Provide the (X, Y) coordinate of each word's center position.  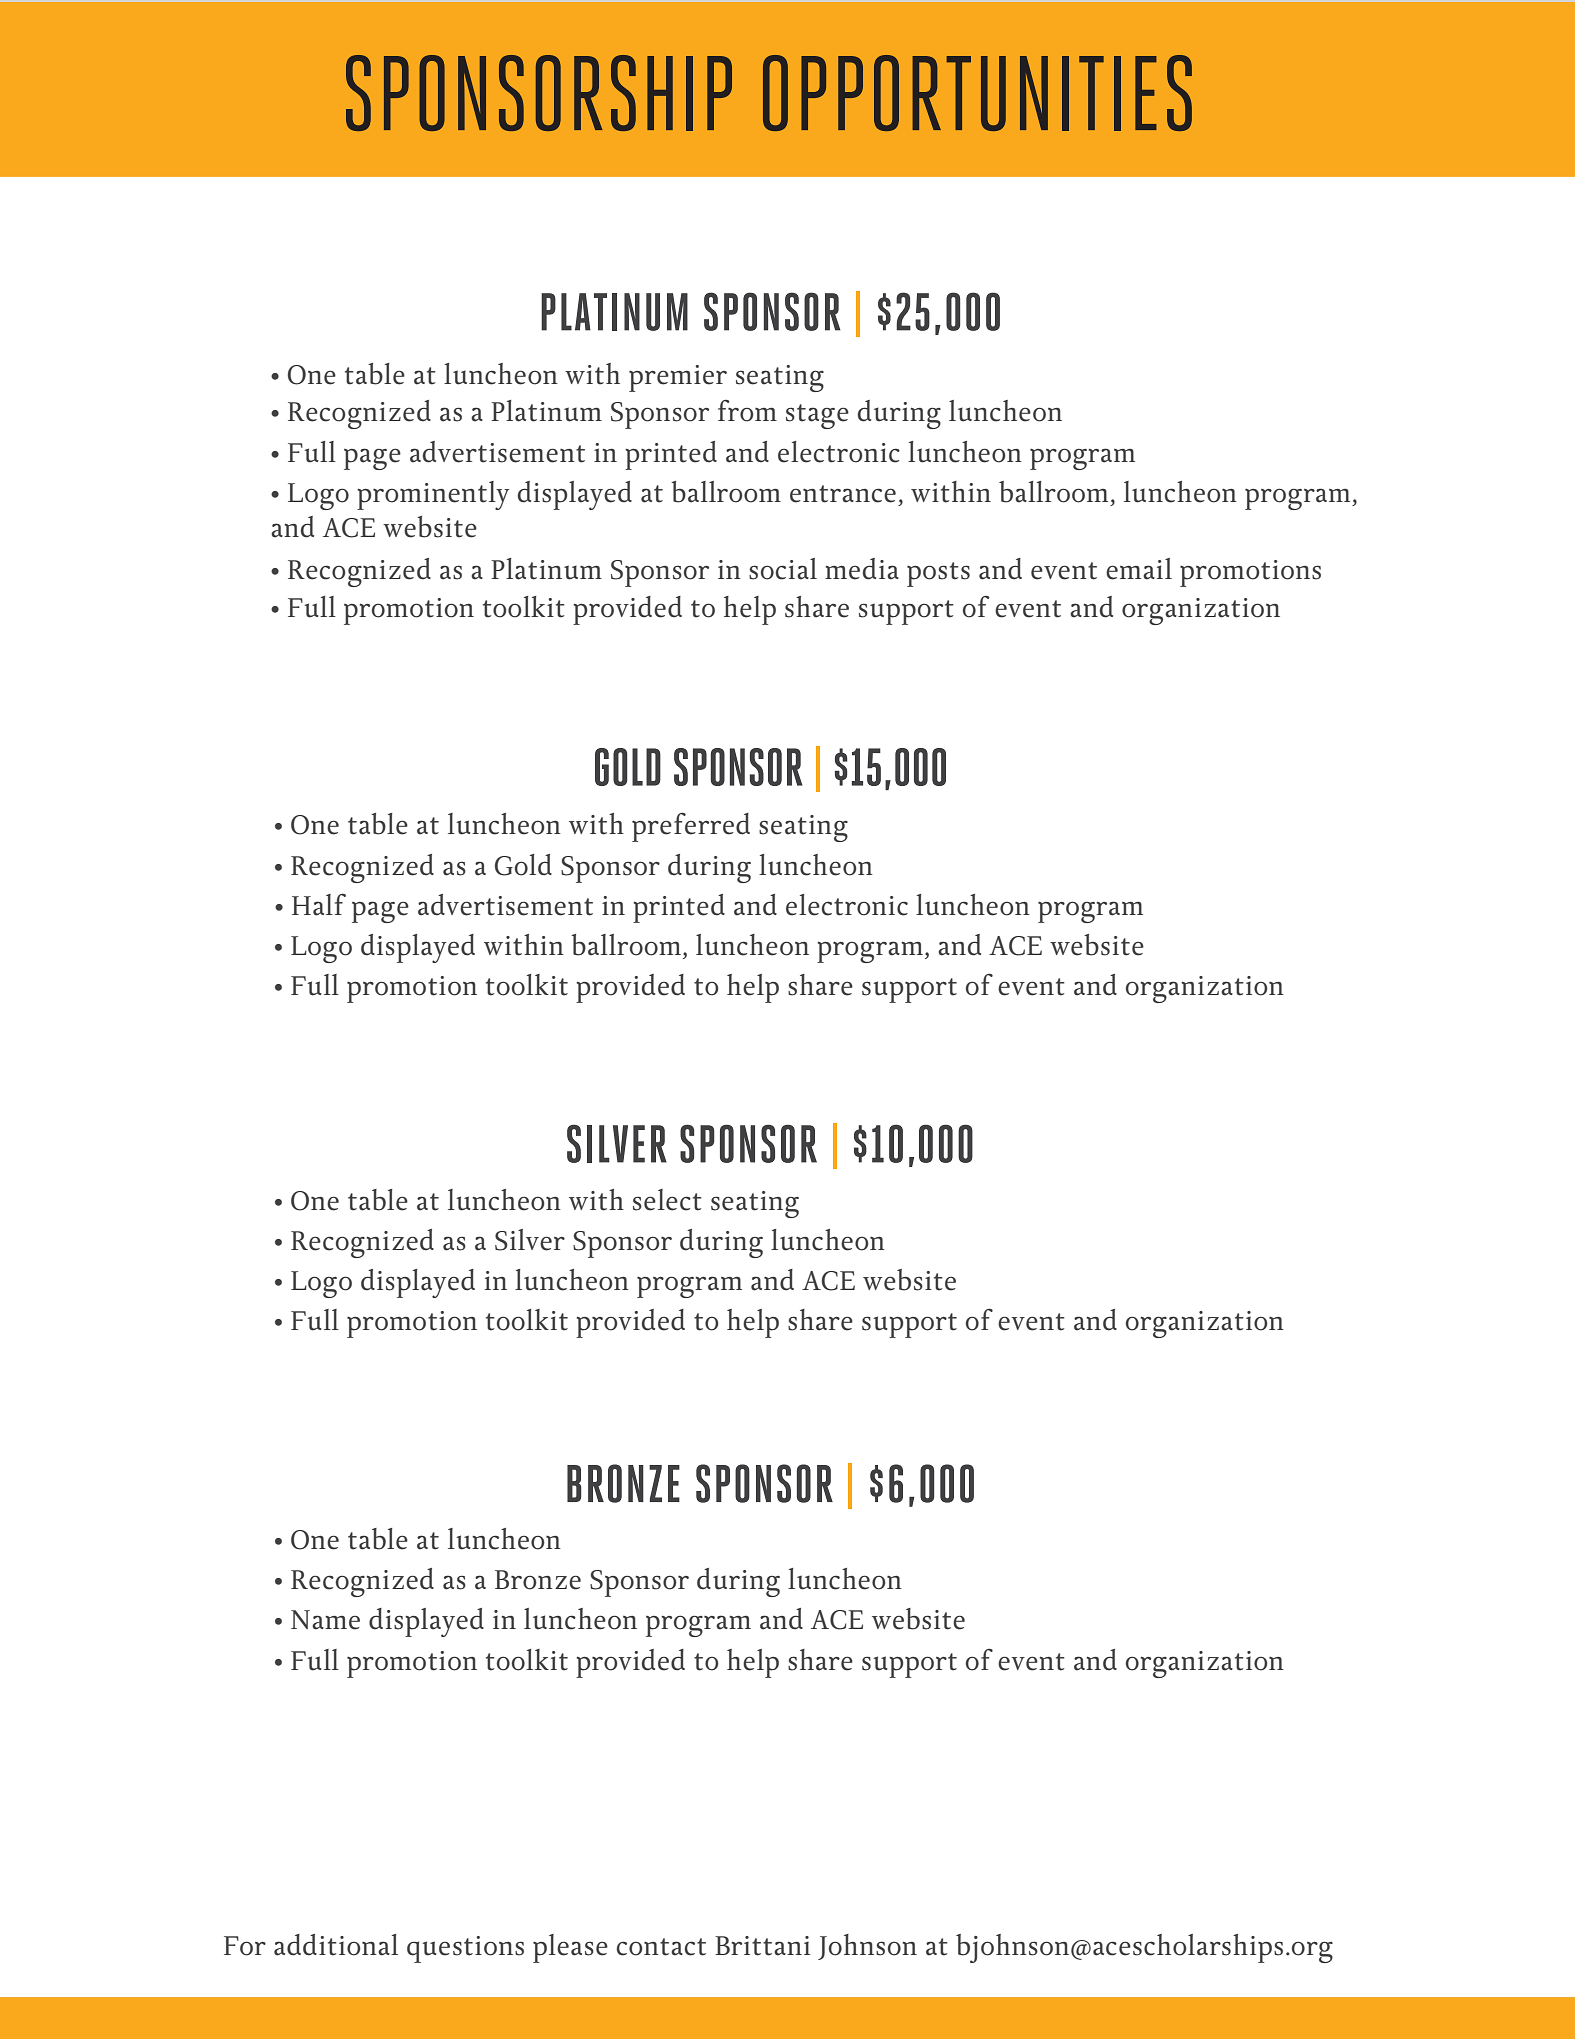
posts (938, 574)
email (1139, 569)
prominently (433, 495)
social (783, 569)
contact (661, 1947)
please (570, 1948)
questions (465, 1949)
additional (336, 1945)
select (667, 1200)
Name (325, 1620)
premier (678, 378)
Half (319, 905)
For (245, 1946)
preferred (691, 827)
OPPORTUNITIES (977, 93)
